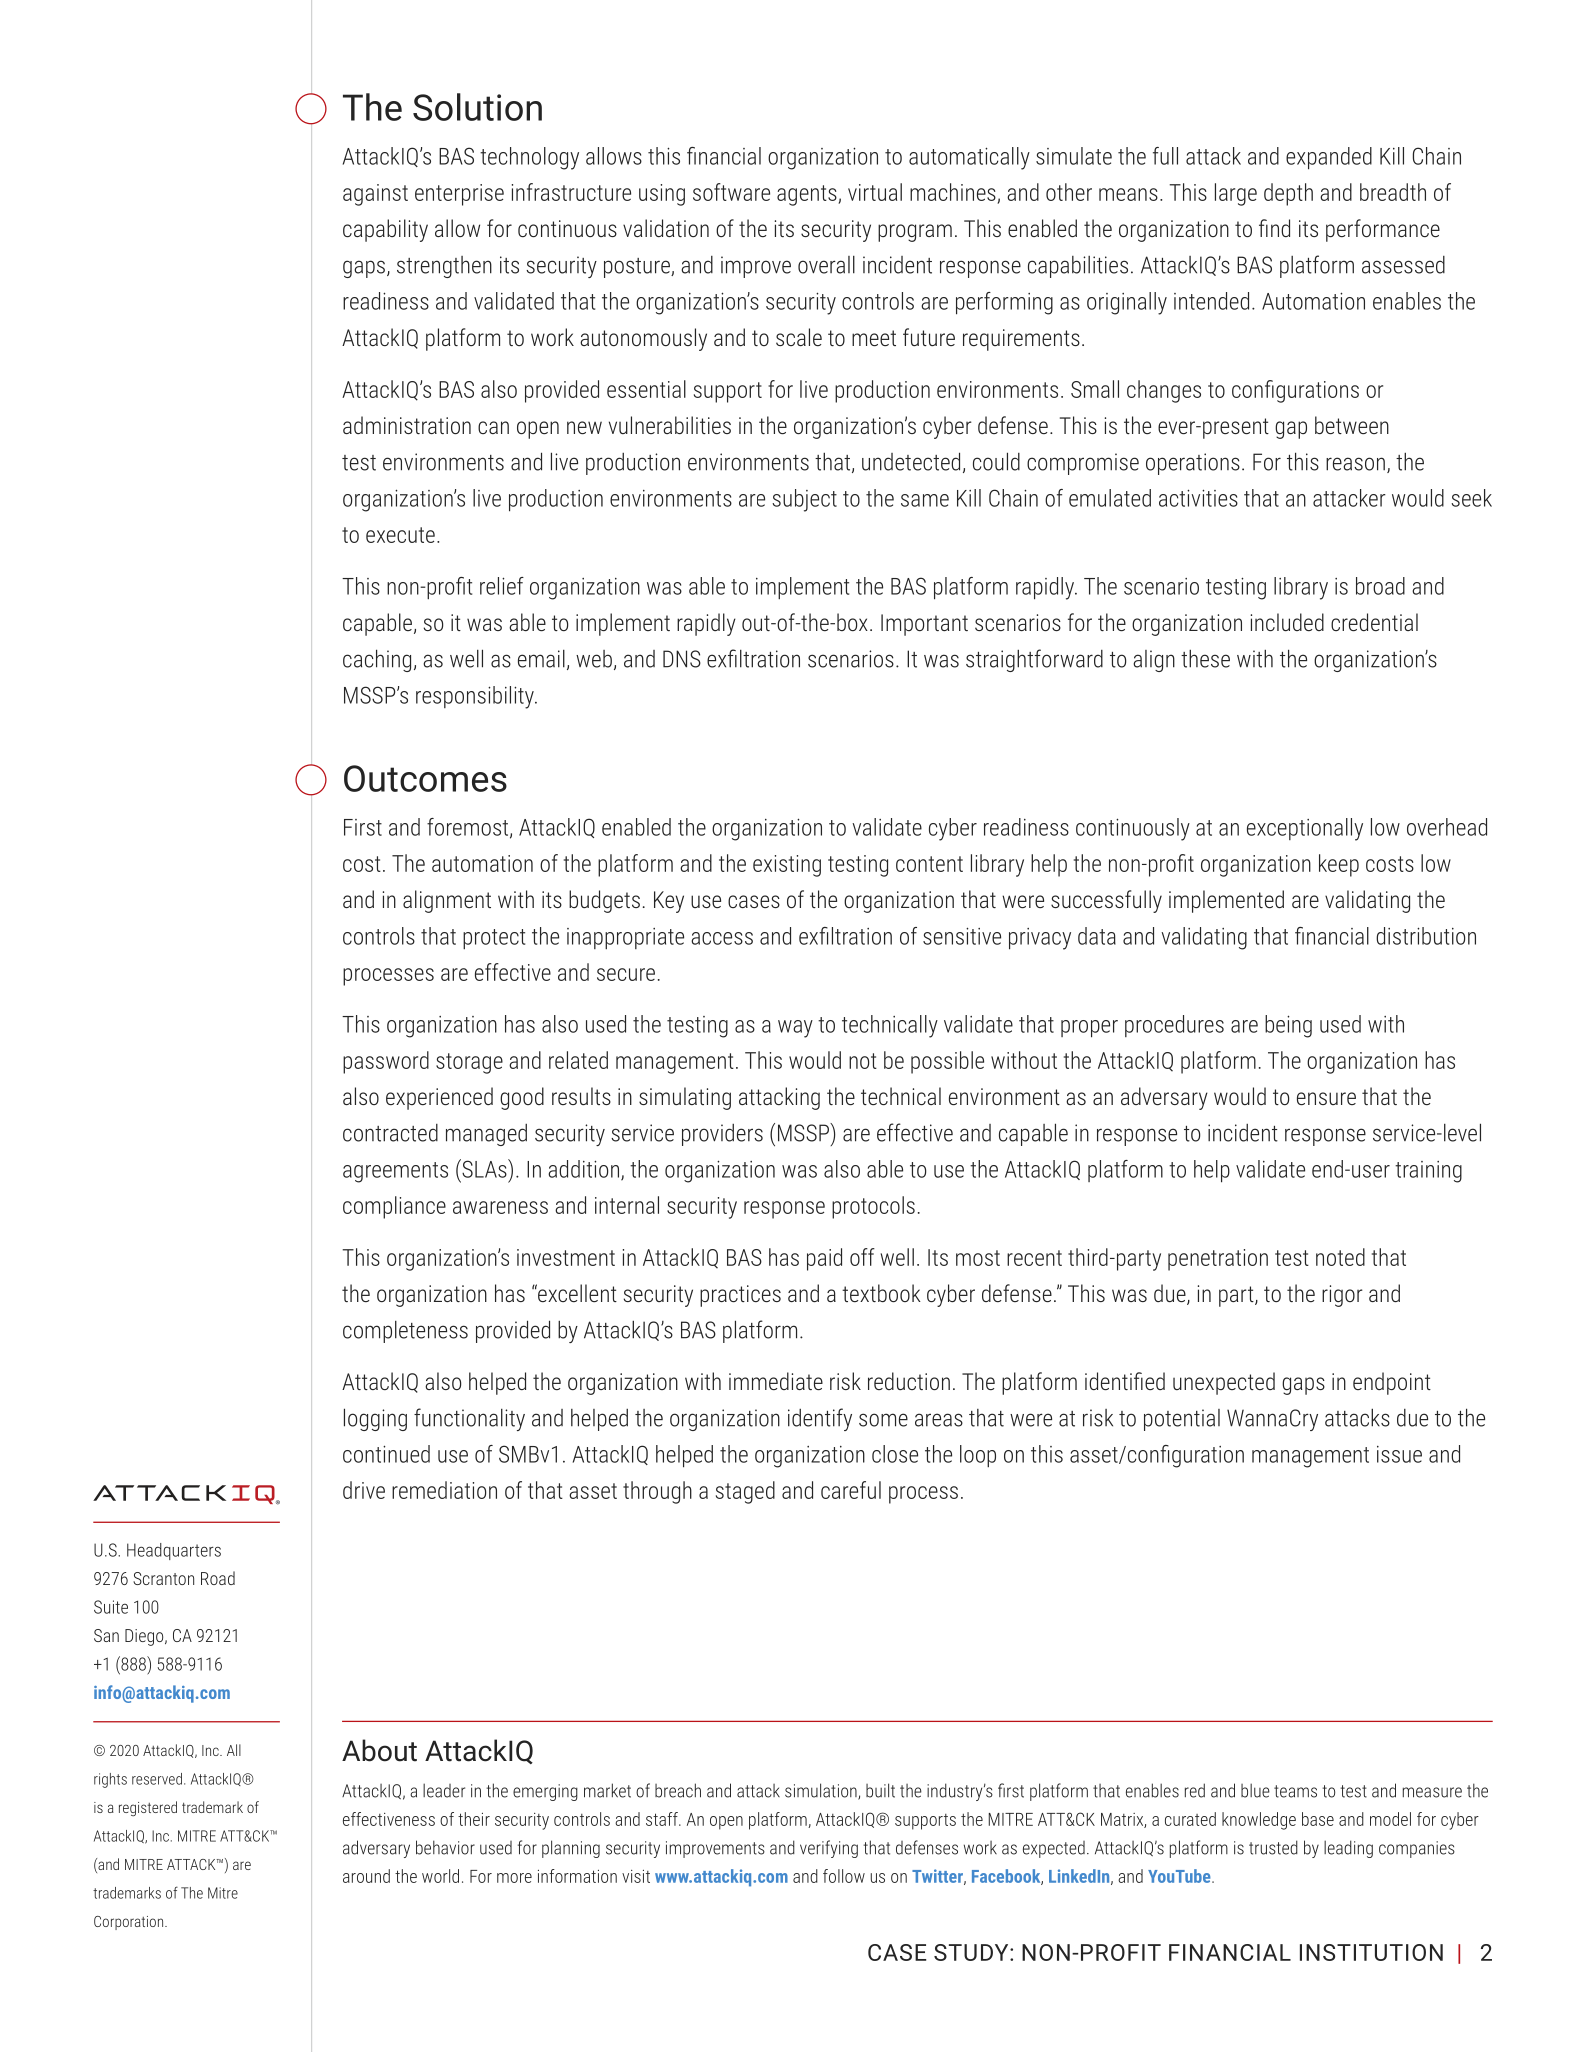  I want to click on trusted, so click(1273, 1847).
